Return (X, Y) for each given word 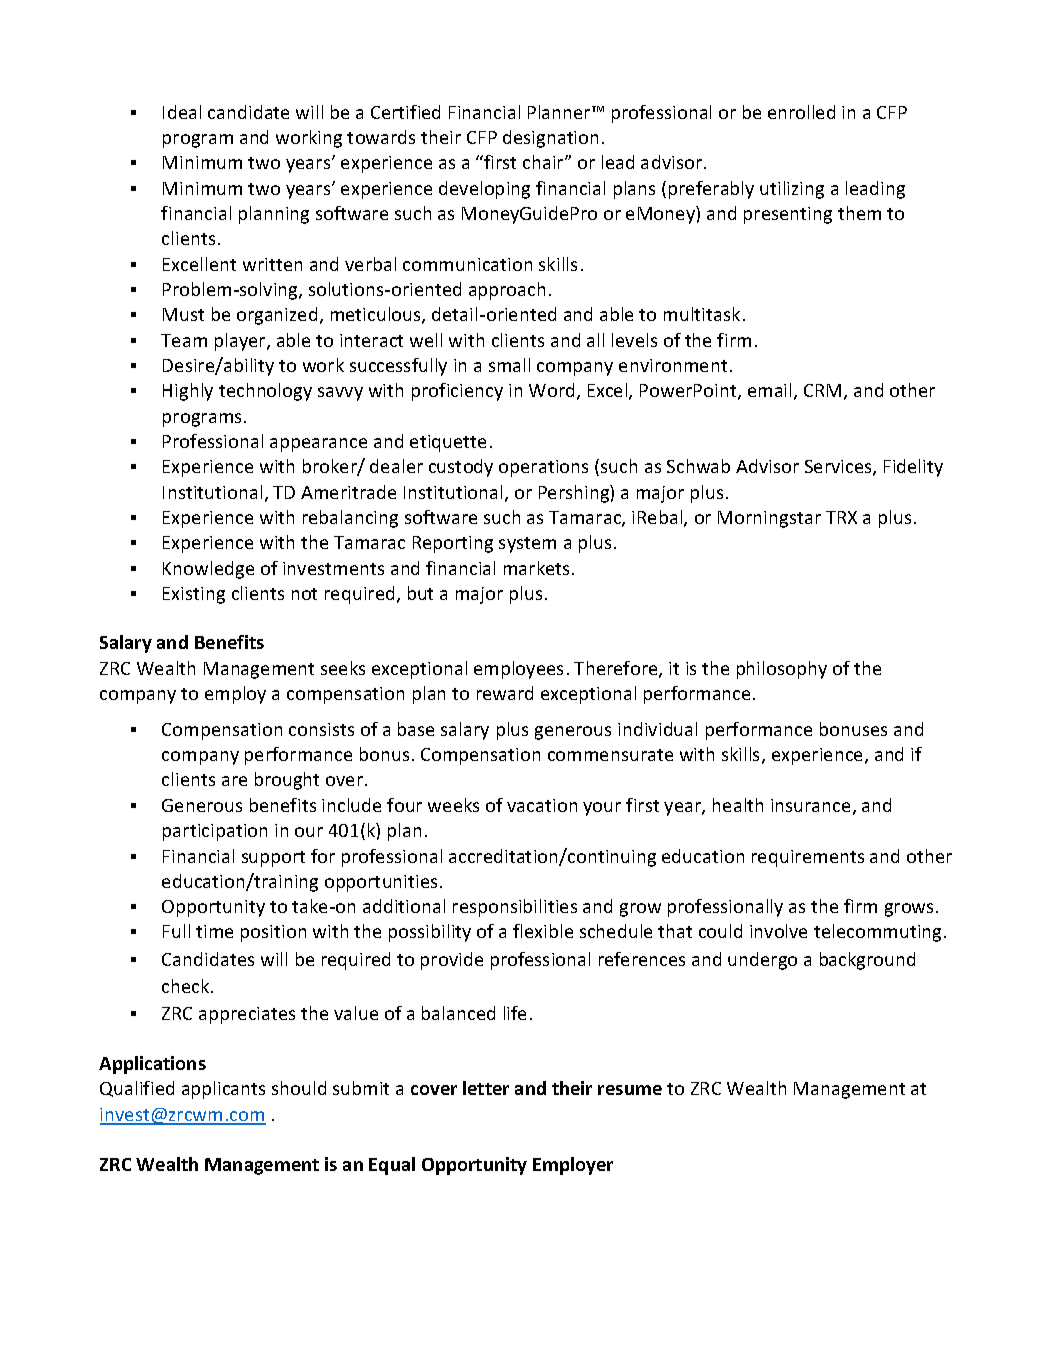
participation (215, 832)
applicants (223, 1090)
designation (550, 139)
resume (630, 1090)
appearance (318, 445)
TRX (841, 517)
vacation (542, 805)
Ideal (182, 112)
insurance (810, 805)
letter (486, 1088)
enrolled (801, 112)
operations (543, 468)
